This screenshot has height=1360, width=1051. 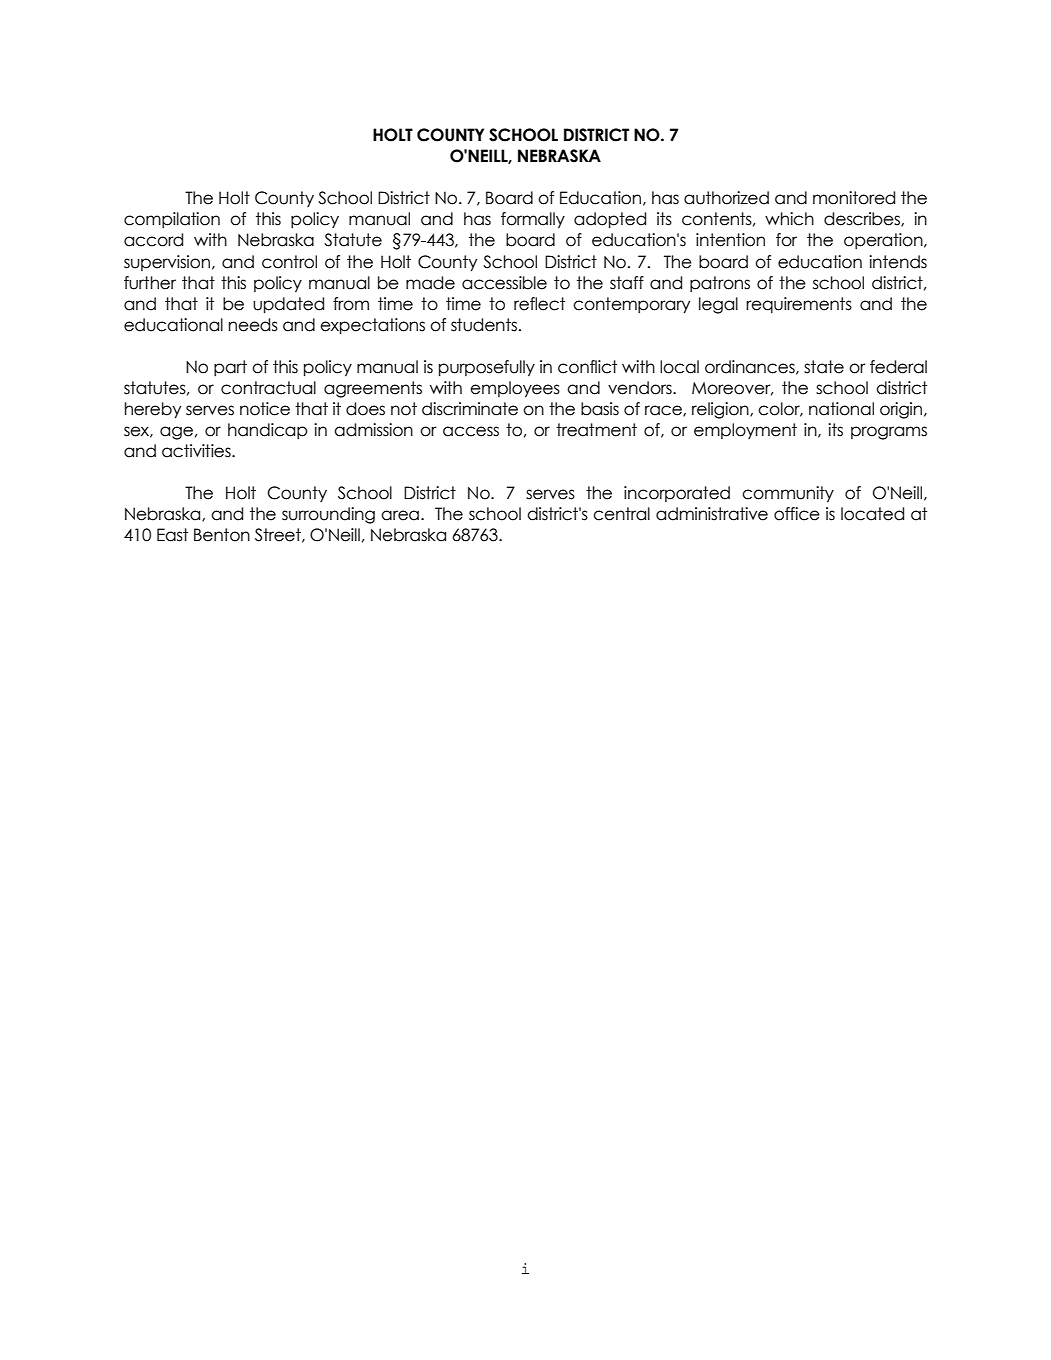 I want to click on activities, so click(x=197, y=451).
